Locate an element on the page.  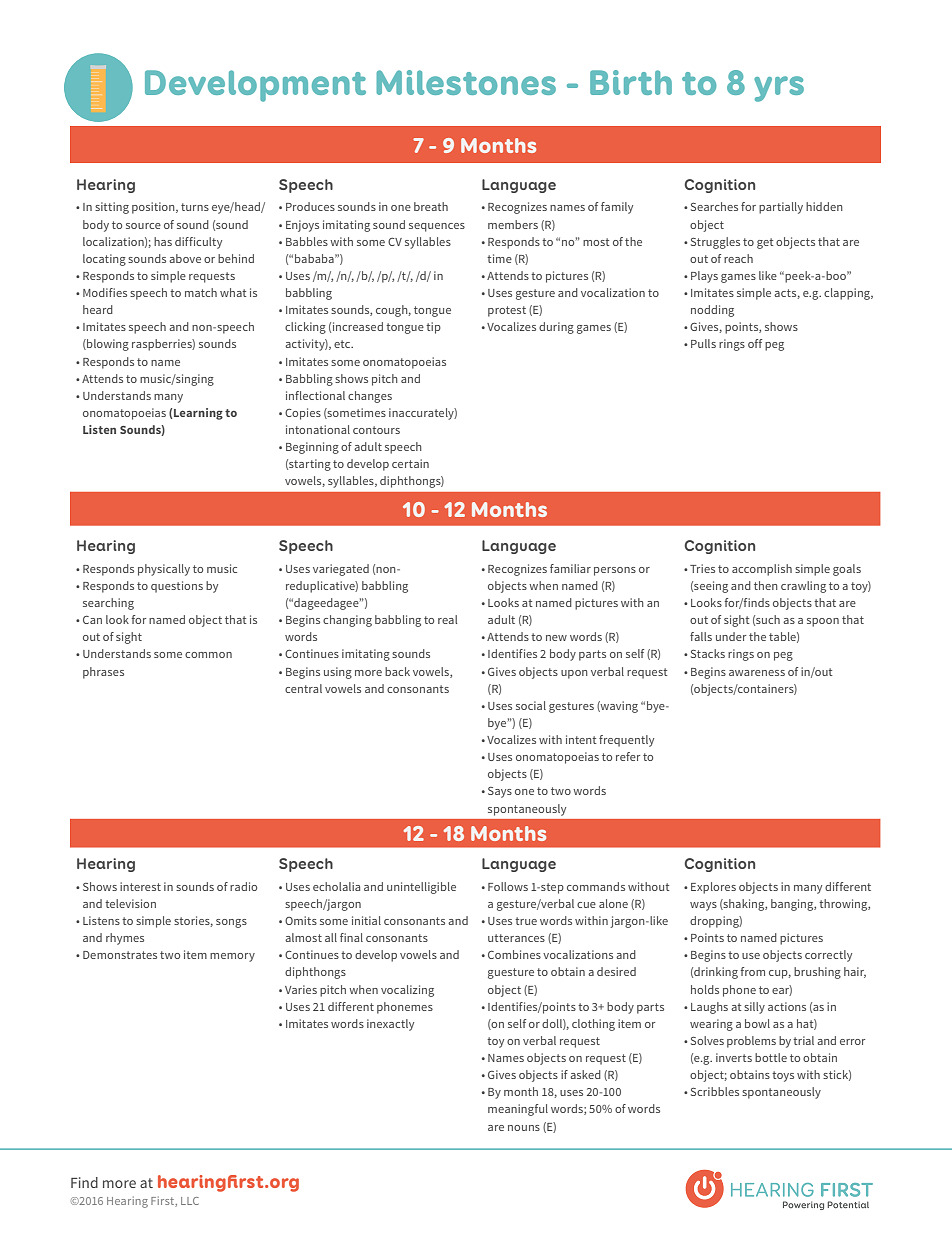
interest is located at coordinates (140, 886).
